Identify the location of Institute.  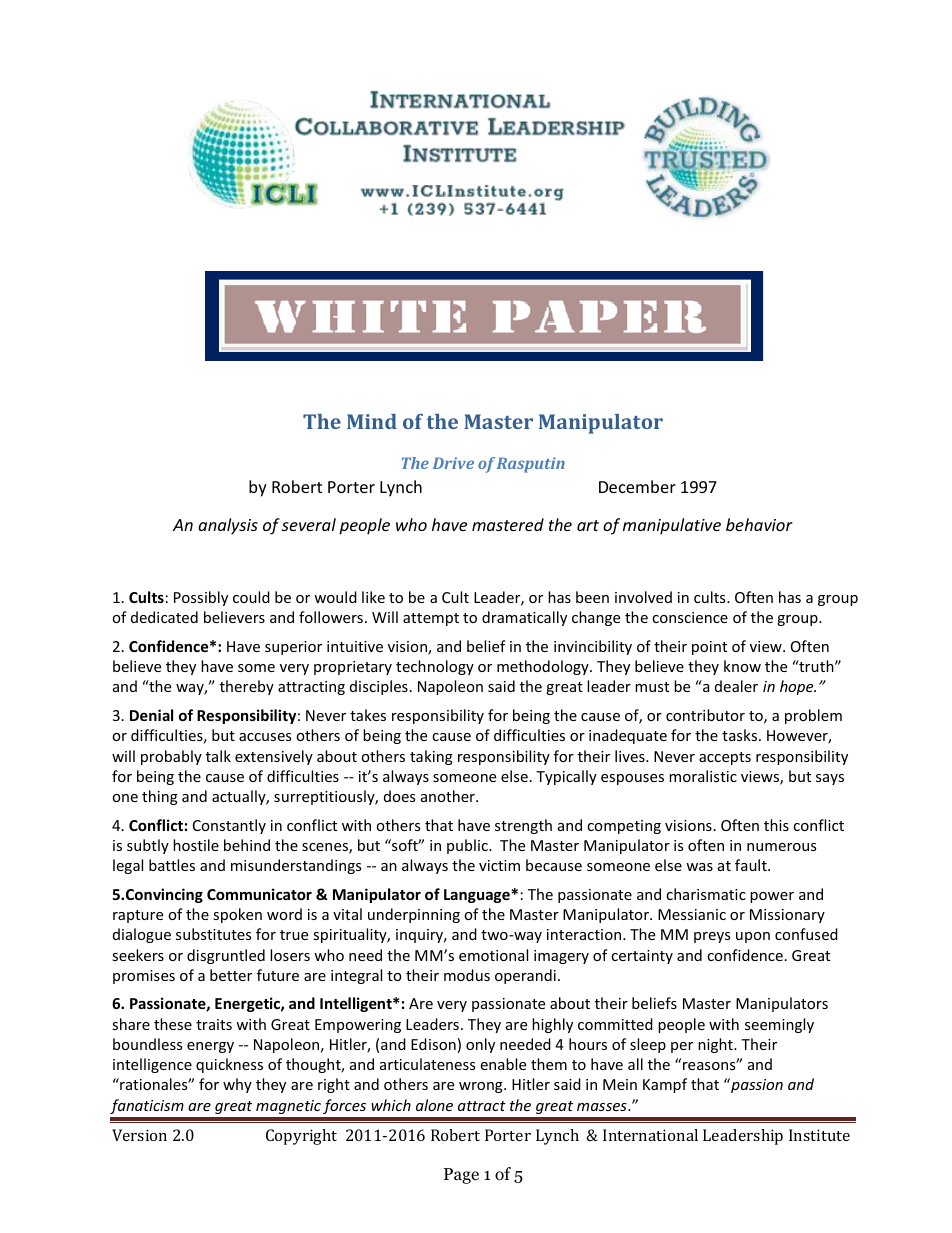
(819, 1135).
